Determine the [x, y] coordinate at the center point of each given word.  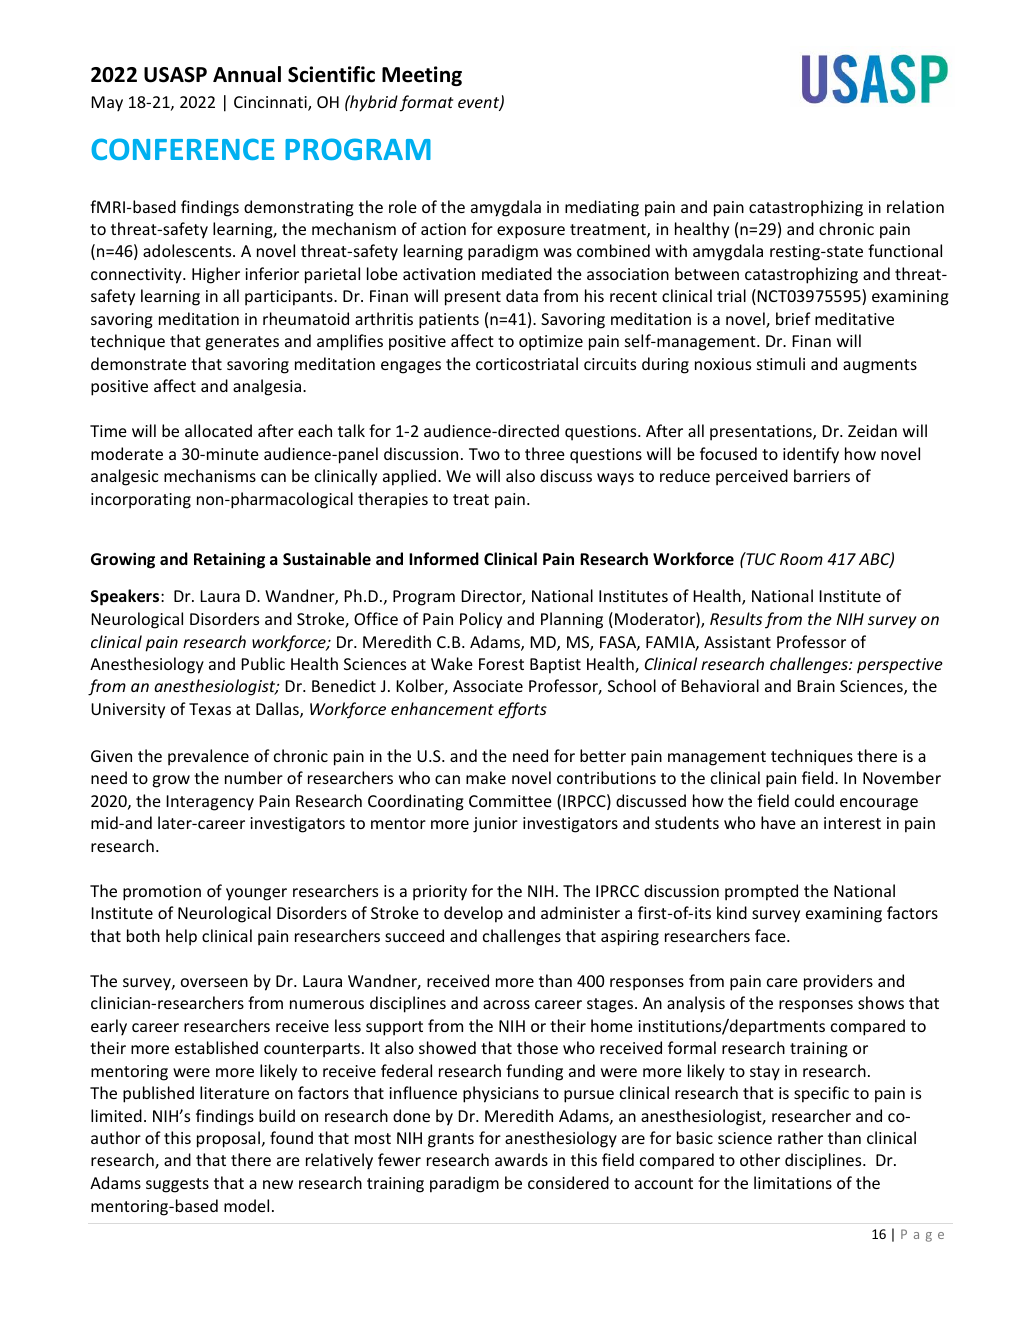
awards [521, 1159]
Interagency [210, 803]
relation [915, 206]
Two [484, 454]
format [426, 103]
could [814, 800]
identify [811, 455]
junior [495, 825]
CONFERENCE [182, 149]
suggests [177, 1185]
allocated [218, 430]
